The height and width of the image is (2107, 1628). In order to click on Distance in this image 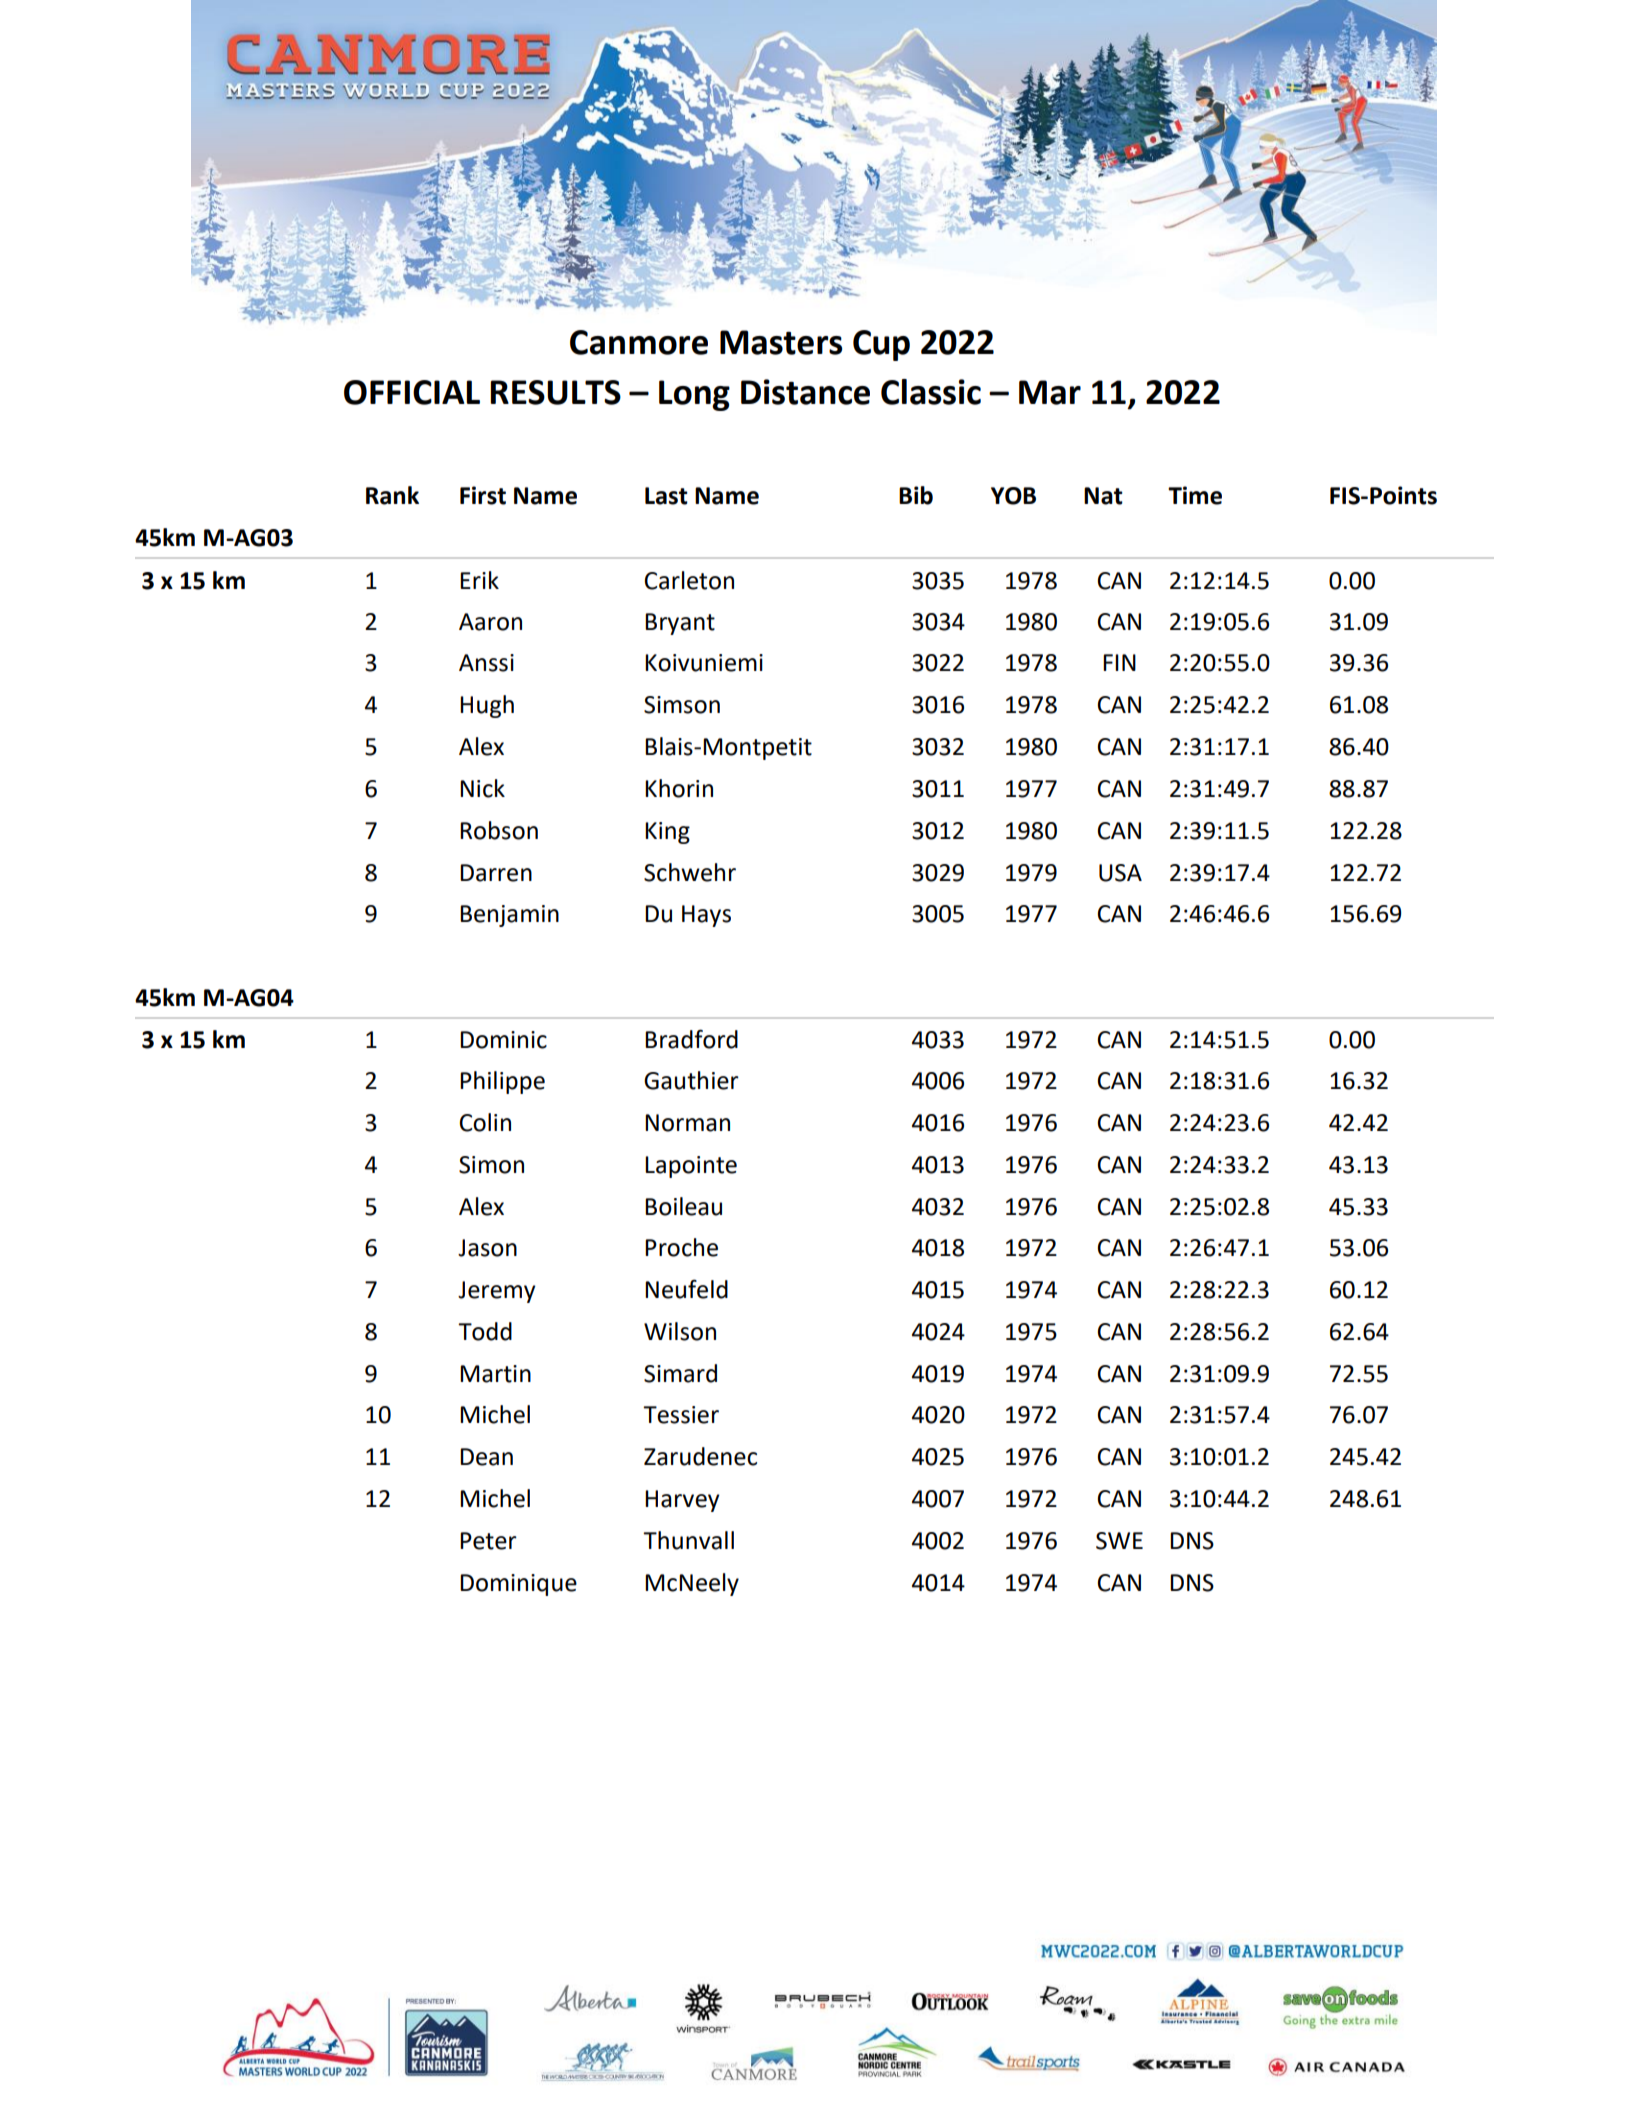, I will do `click(805, 392)`.
